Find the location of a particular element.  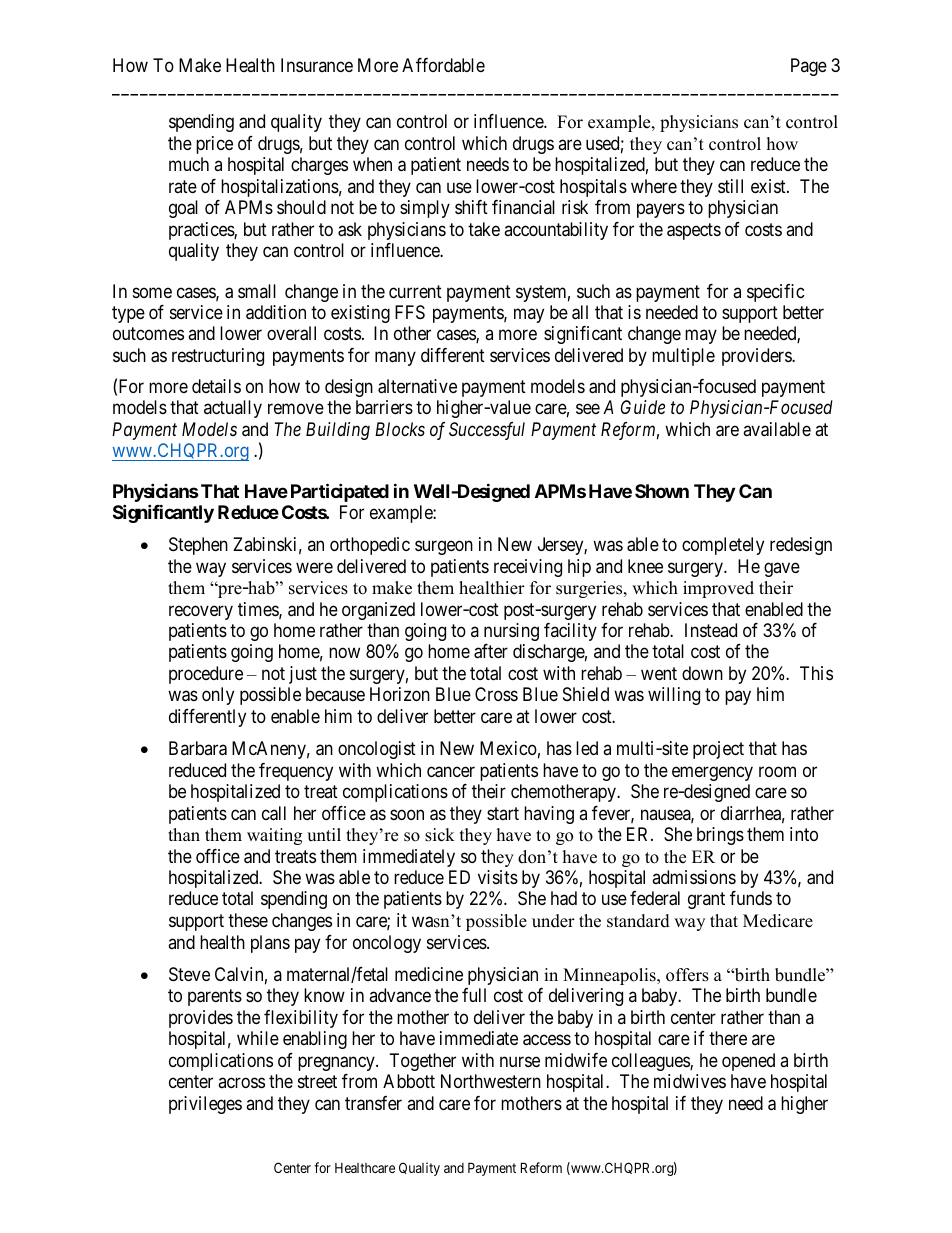

when is located at coordinates (372, 164).
